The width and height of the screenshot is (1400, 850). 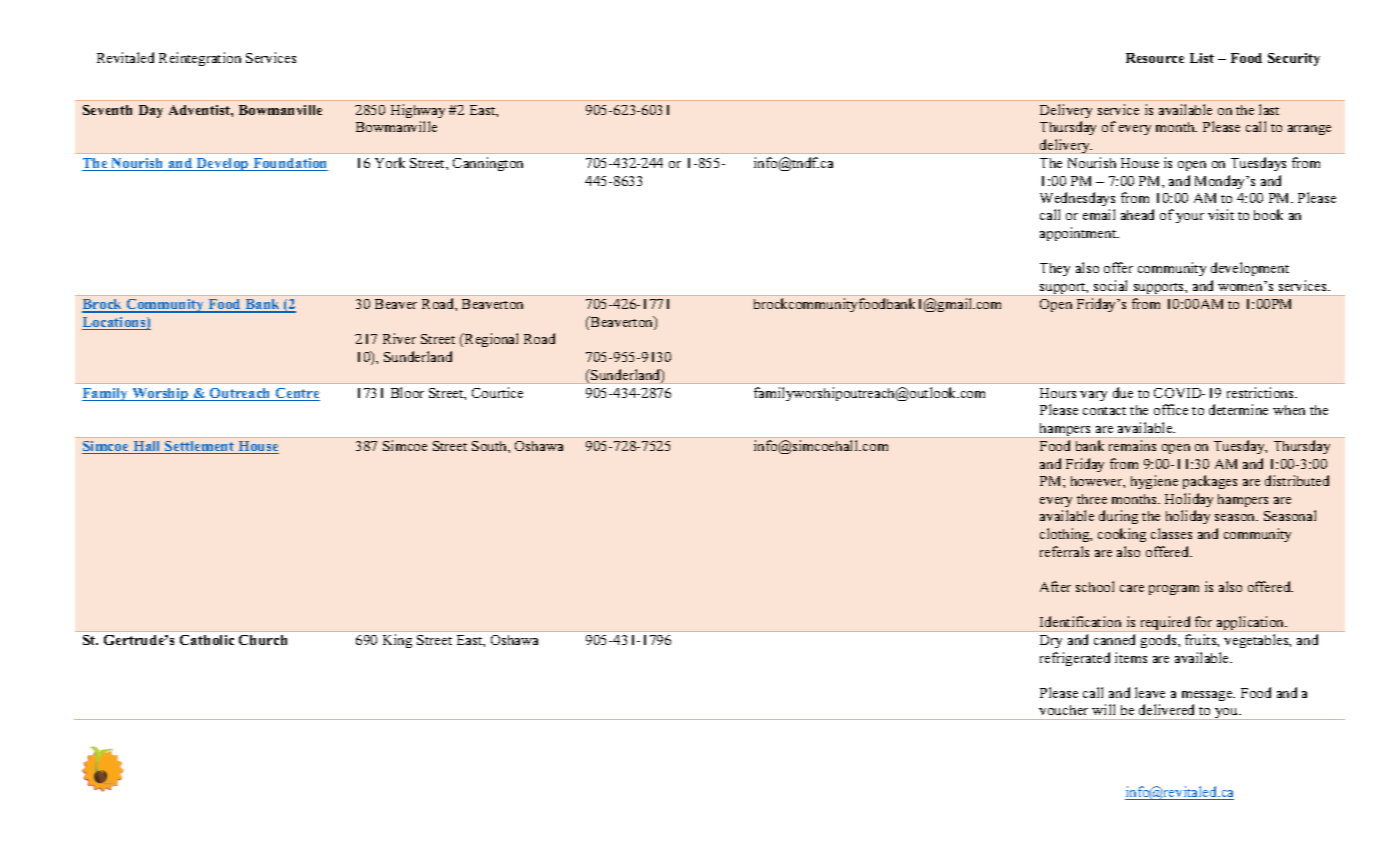 I want to click on Reintegration, so click(x=200, y=59).
